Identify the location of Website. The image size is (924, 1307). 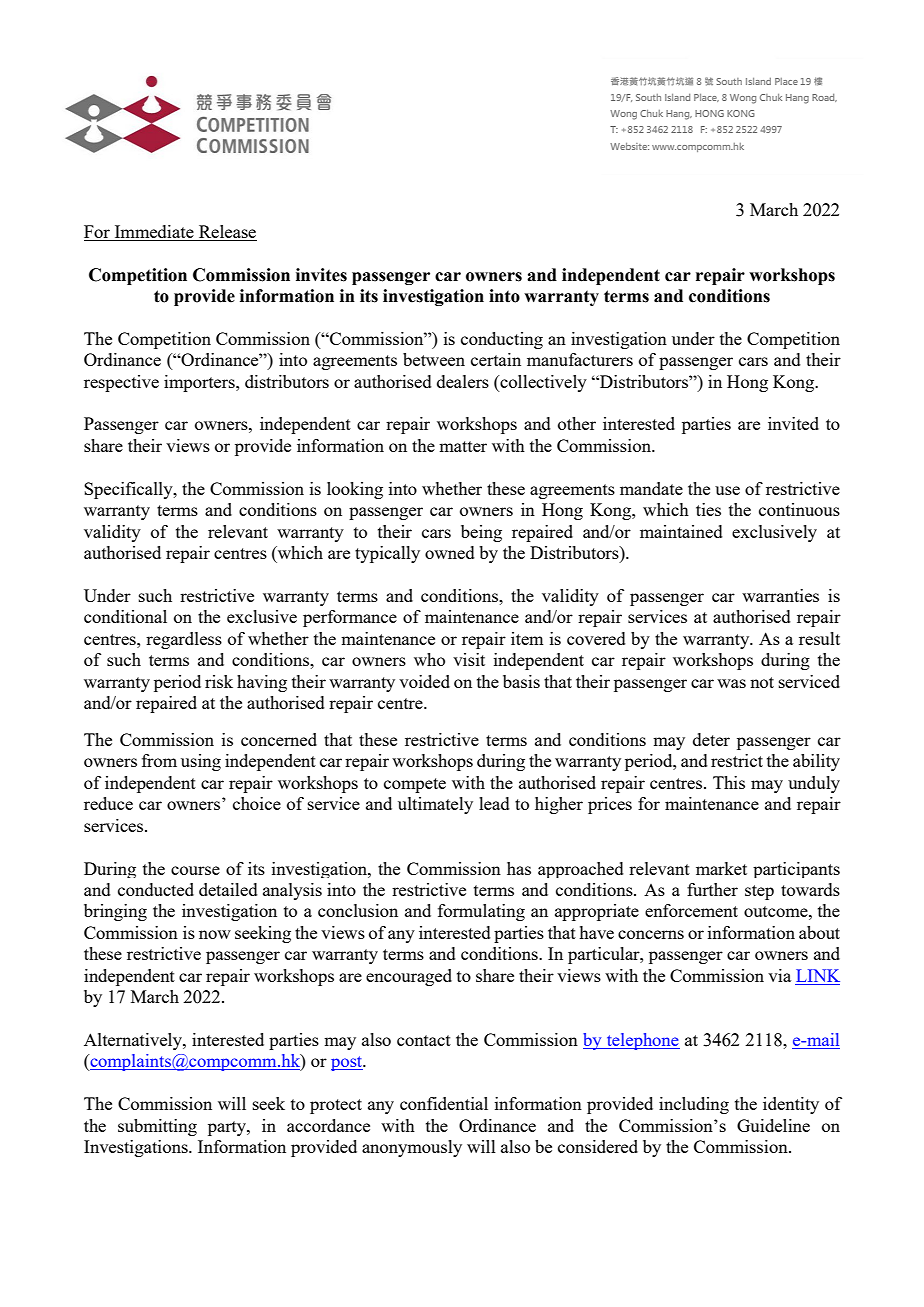
(629, 146).
